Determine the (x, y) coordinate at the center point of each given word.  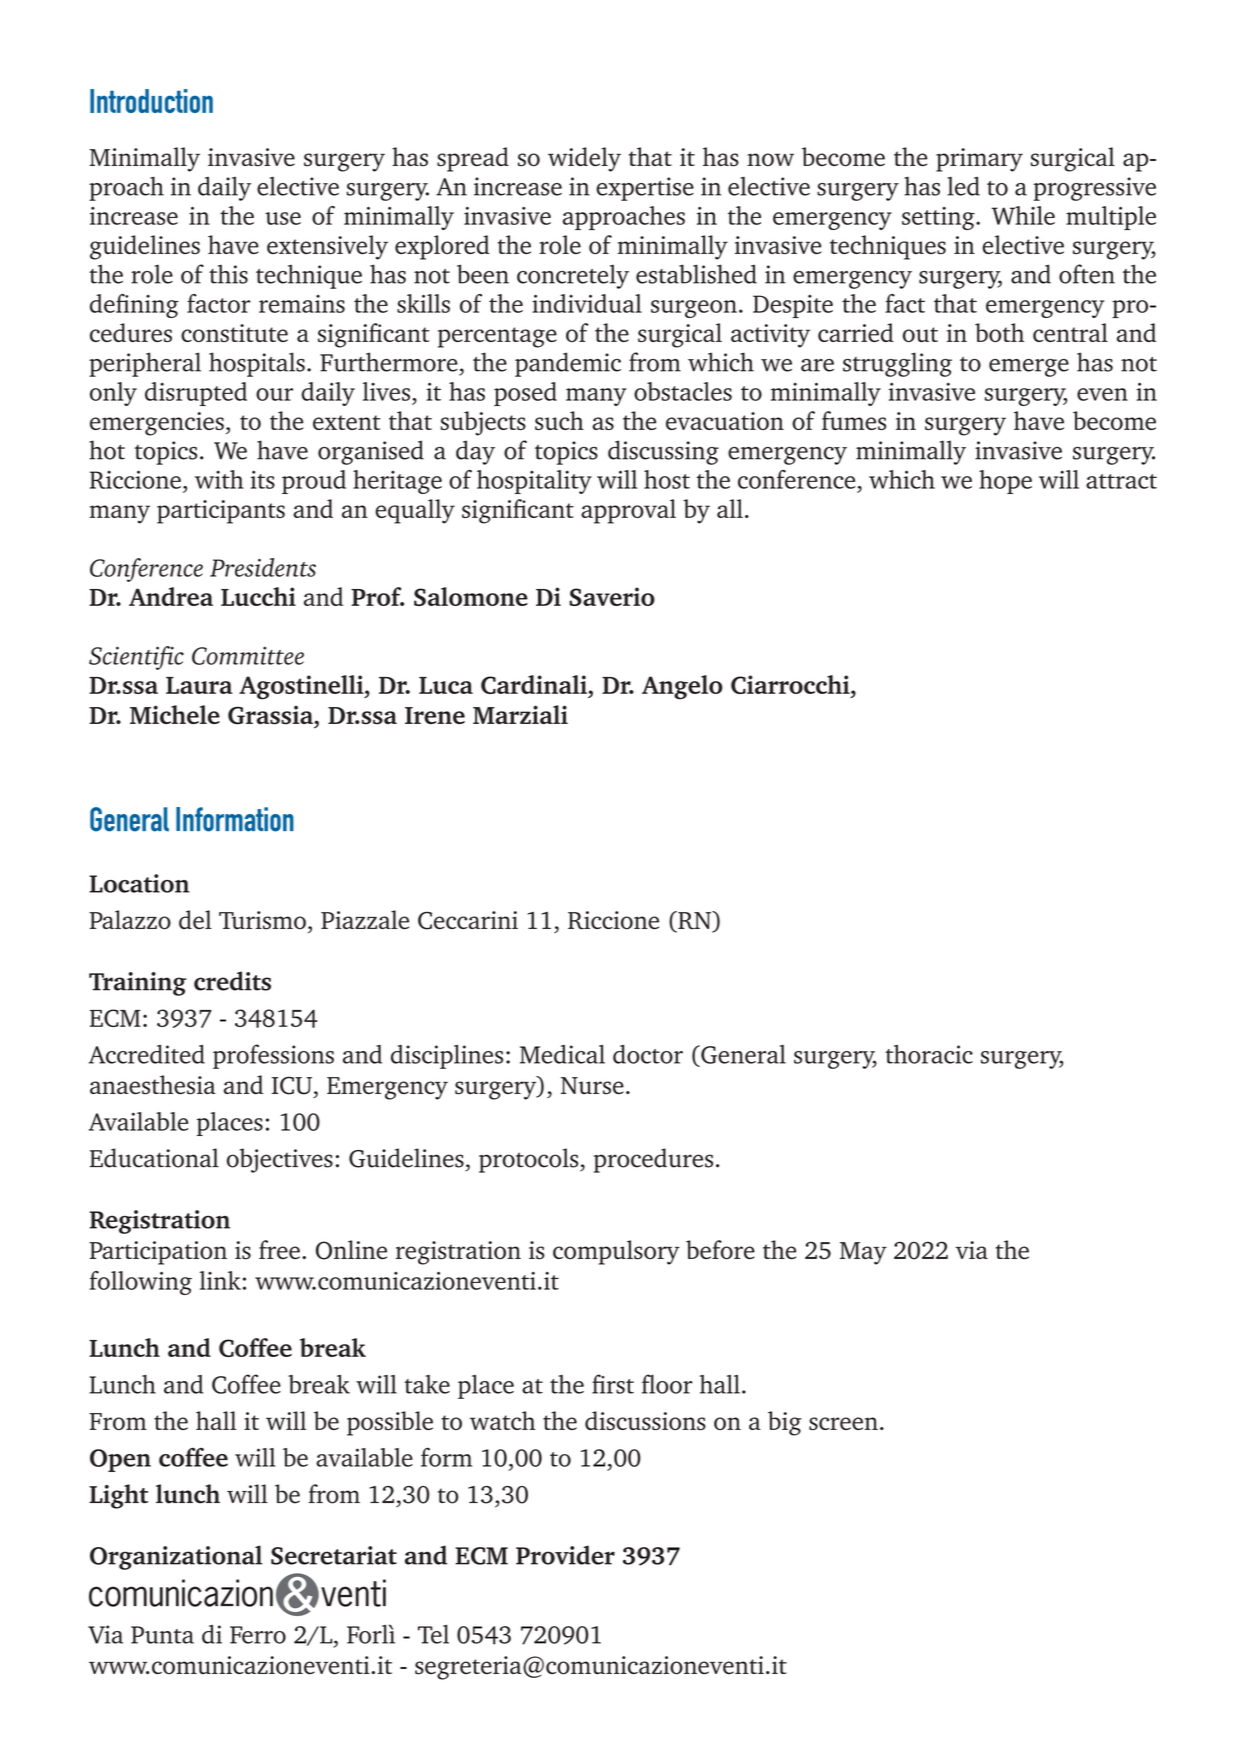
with (219, 479)
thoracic (929, 1054)
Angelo (682, 687)
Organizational (176, 1557)
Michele (175, 714)
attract (1121, 481)
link (220, 1280)
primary (979, 160)
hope (1005, 482)
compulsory (616, 1252)
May (863, 1253)
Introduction (151, 101)
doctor (648, 1054)
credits (232, 981)
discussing (663, 452)
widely (584, 159)
